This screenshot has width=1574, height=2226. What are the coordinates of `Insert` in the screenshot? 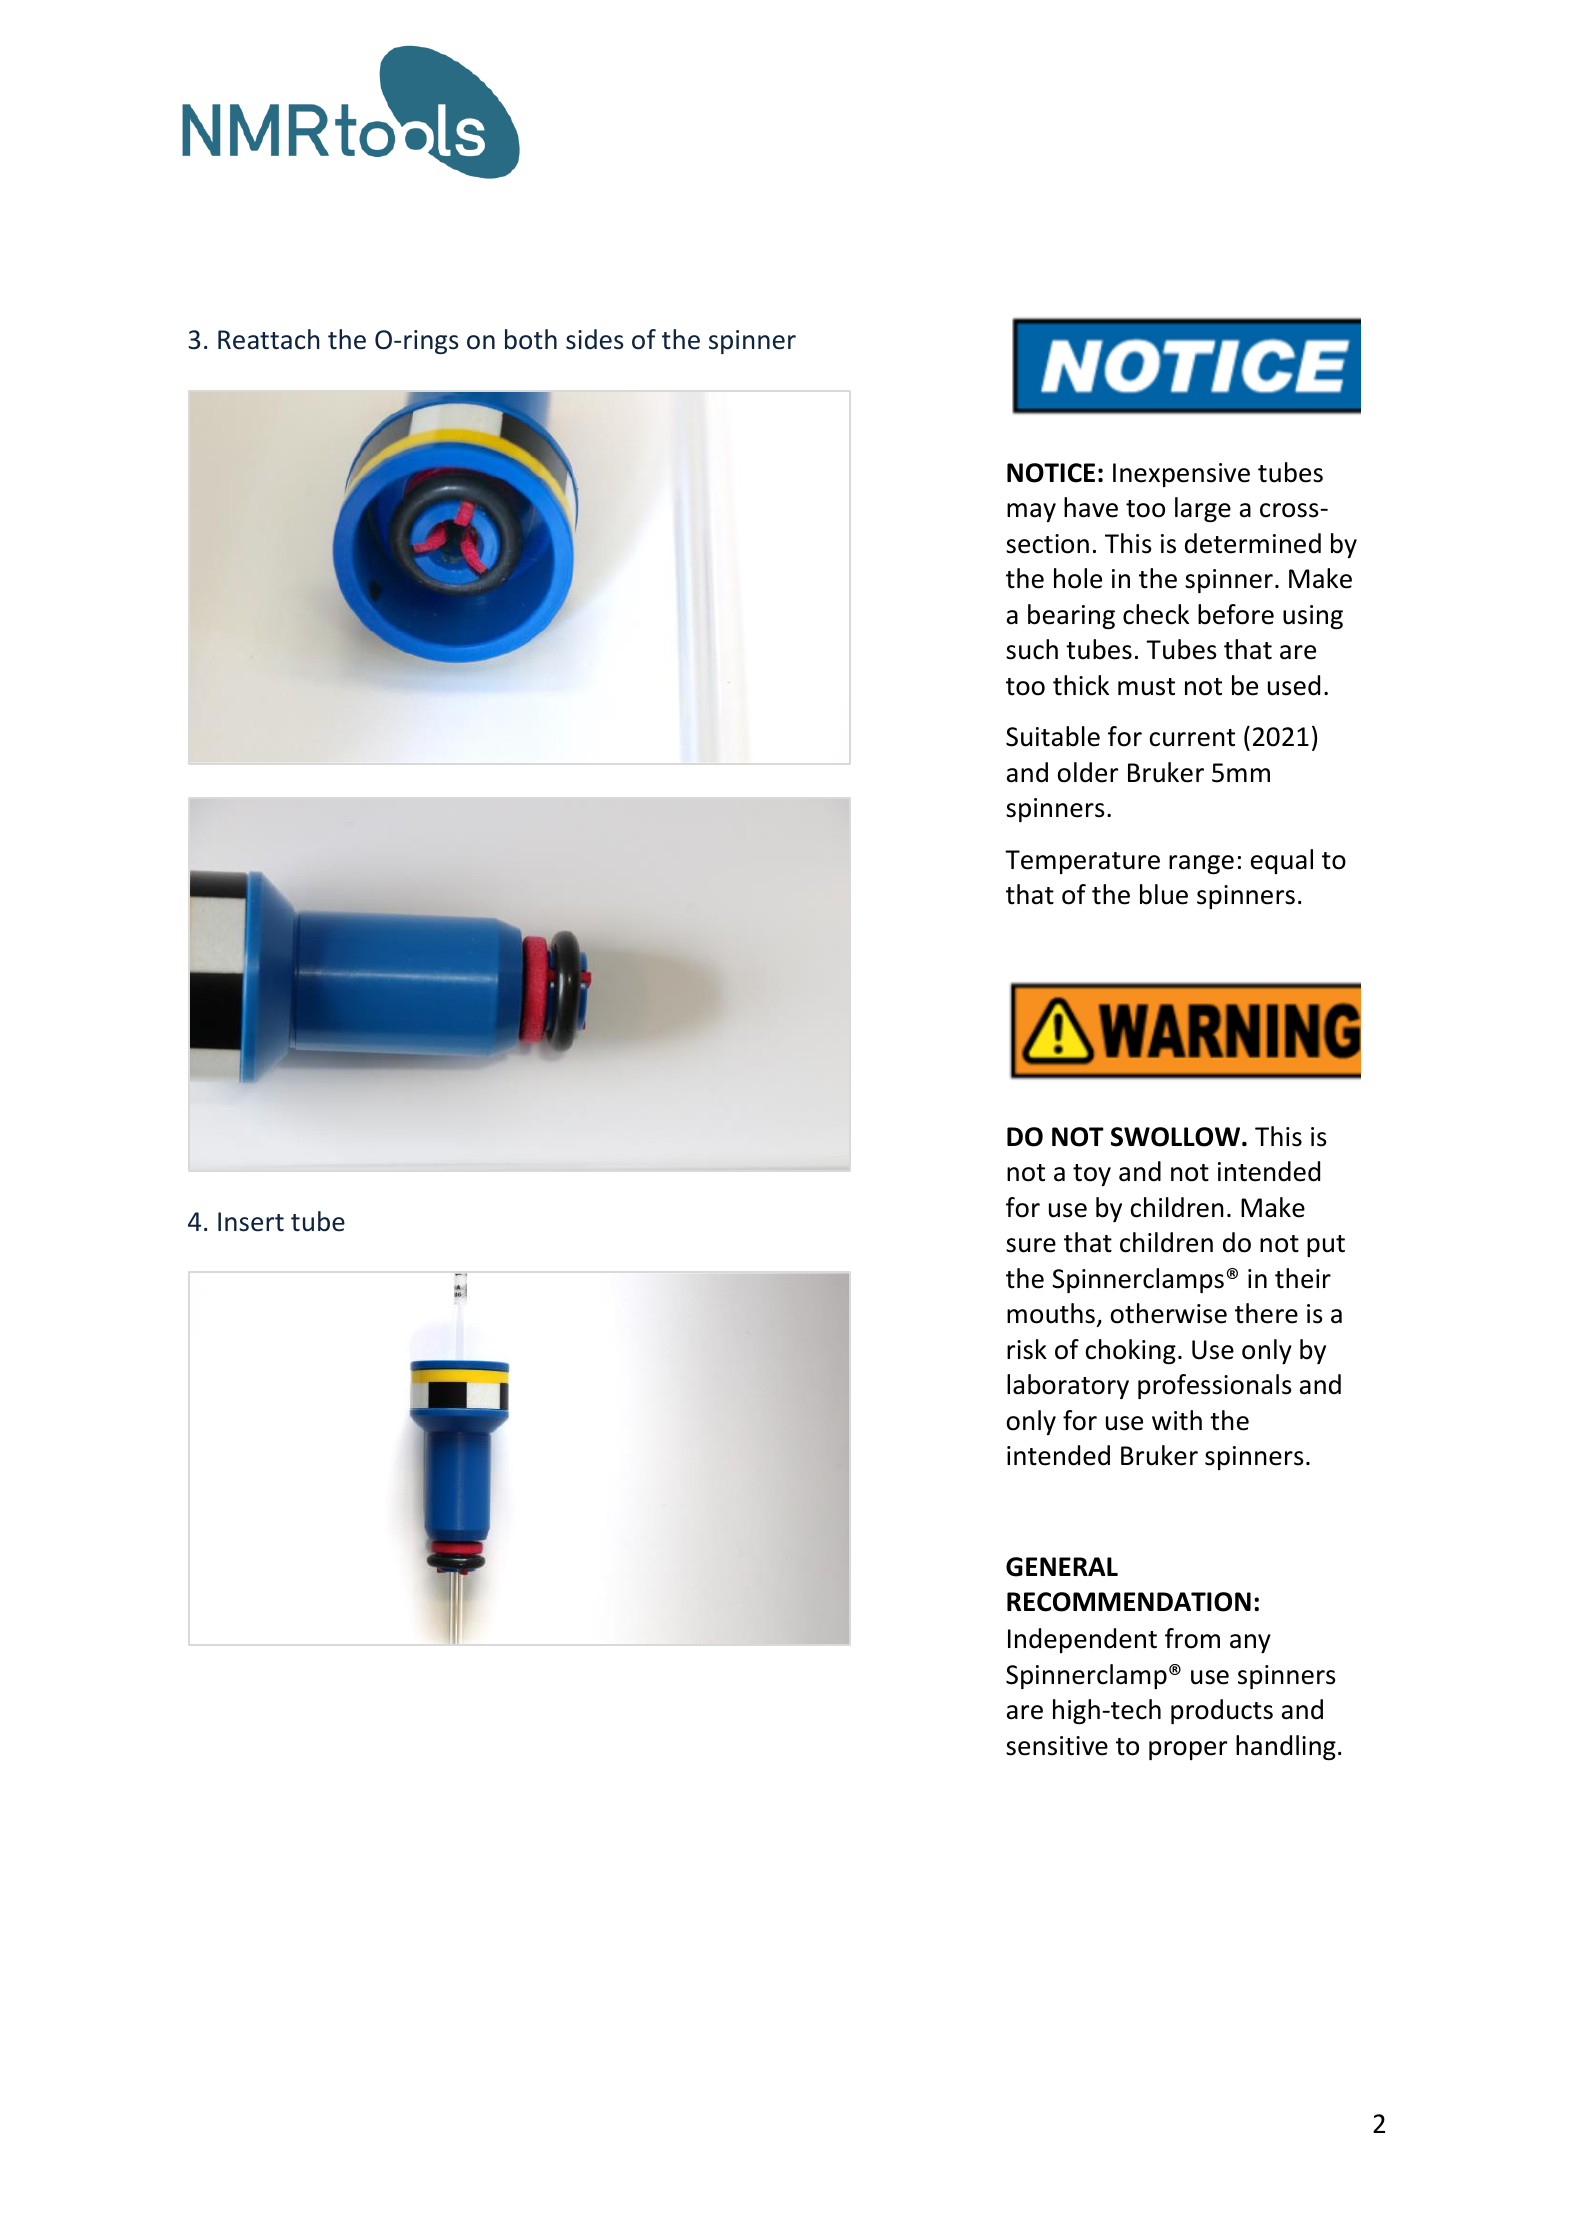 It's located at (251, 1222).
